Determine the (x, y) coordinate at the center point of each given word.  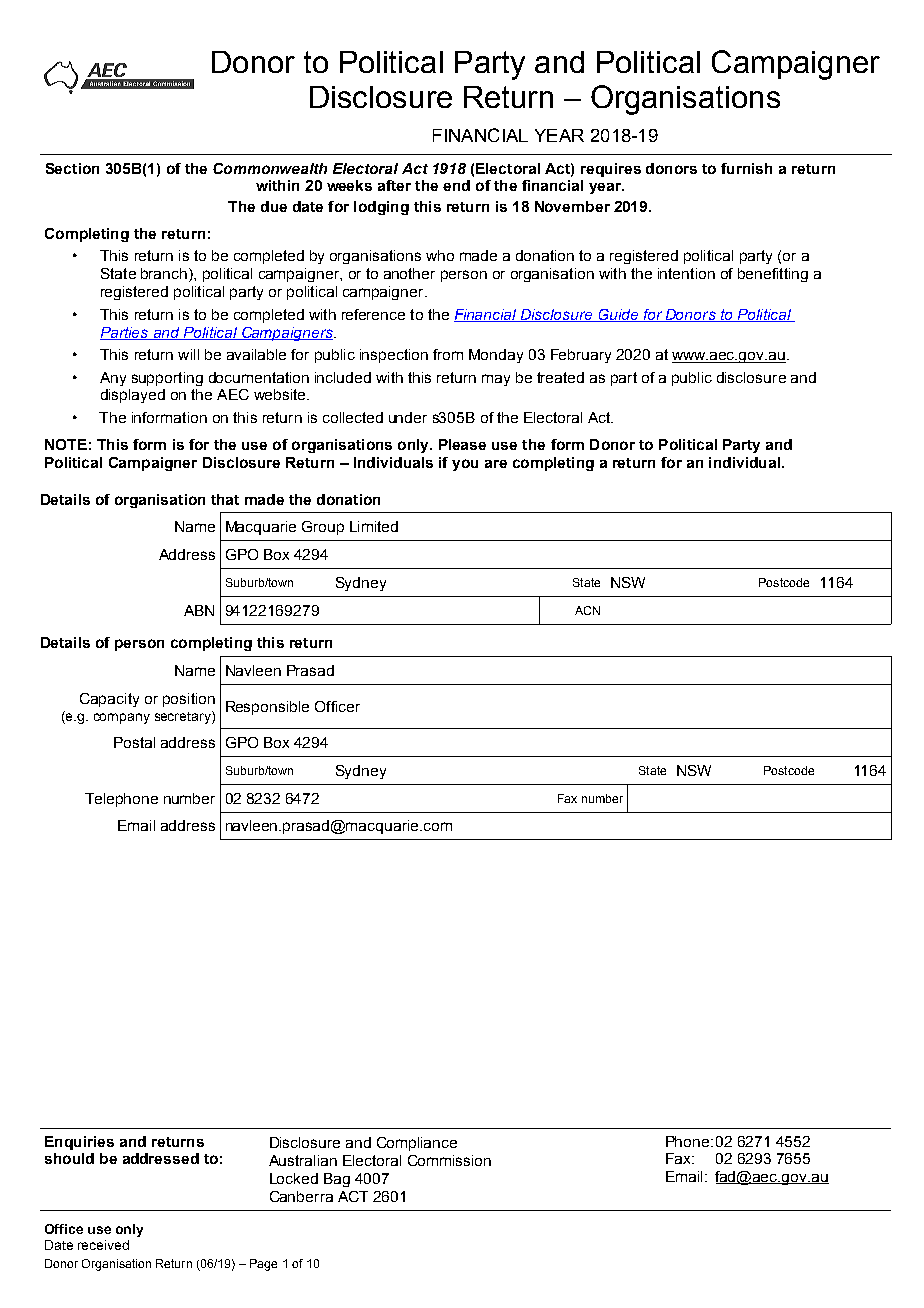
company (122, 718)
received (103, 1245)
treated (560, 377)
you (465, 465)
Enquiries (79, 1143)
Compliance (417, 1144)
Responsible (267, 708)
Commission (449, 1160)
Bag (337, 1180)
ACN (587, 610)
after (394, 185)
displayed (133, 396)
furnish (746, 168)
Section (72, 168)
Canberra (301, 1196)
